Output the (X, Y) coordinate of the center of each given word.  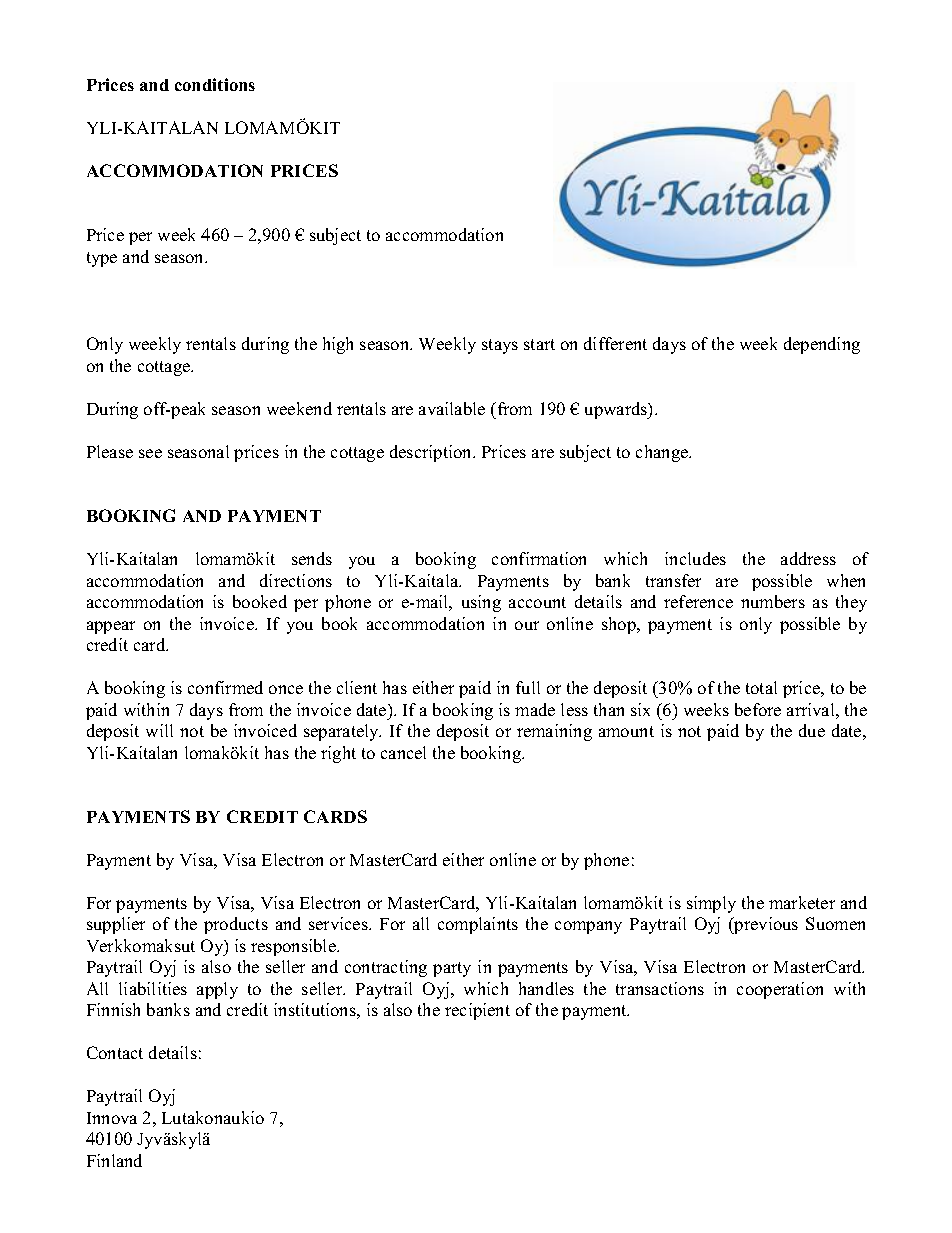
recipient (477, 1011)
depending (822, 345)
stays (500, 346)
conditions (215, 84)
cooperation (780, 990)
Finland (114, 1160)
